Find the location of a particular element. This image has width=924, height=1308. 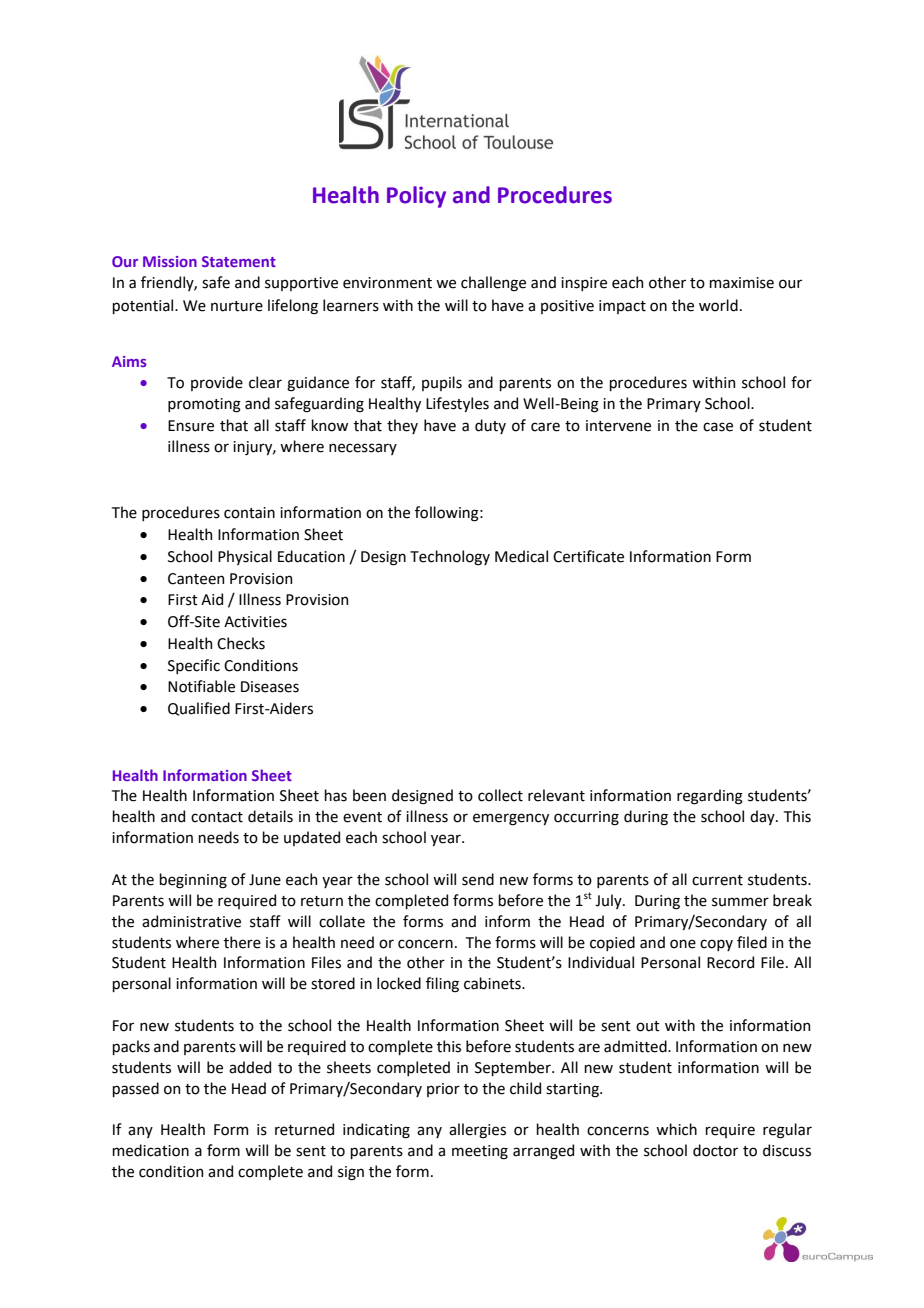

maximise is located at coordinates (741, 283).
